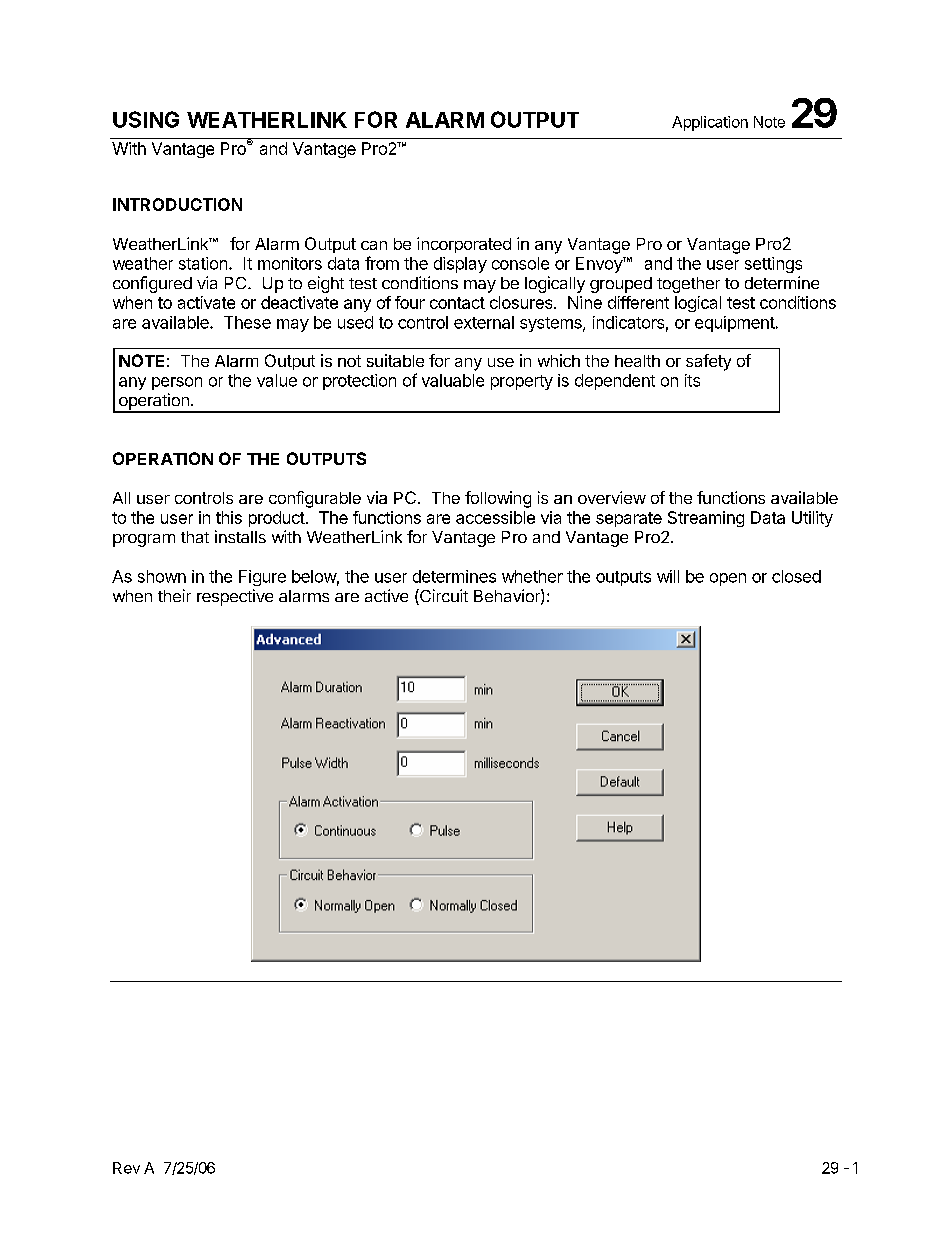  What do you see at coordinates (126, 1168) in the screenshot?
I see `Rev` at bounding box center [126, 1168].
